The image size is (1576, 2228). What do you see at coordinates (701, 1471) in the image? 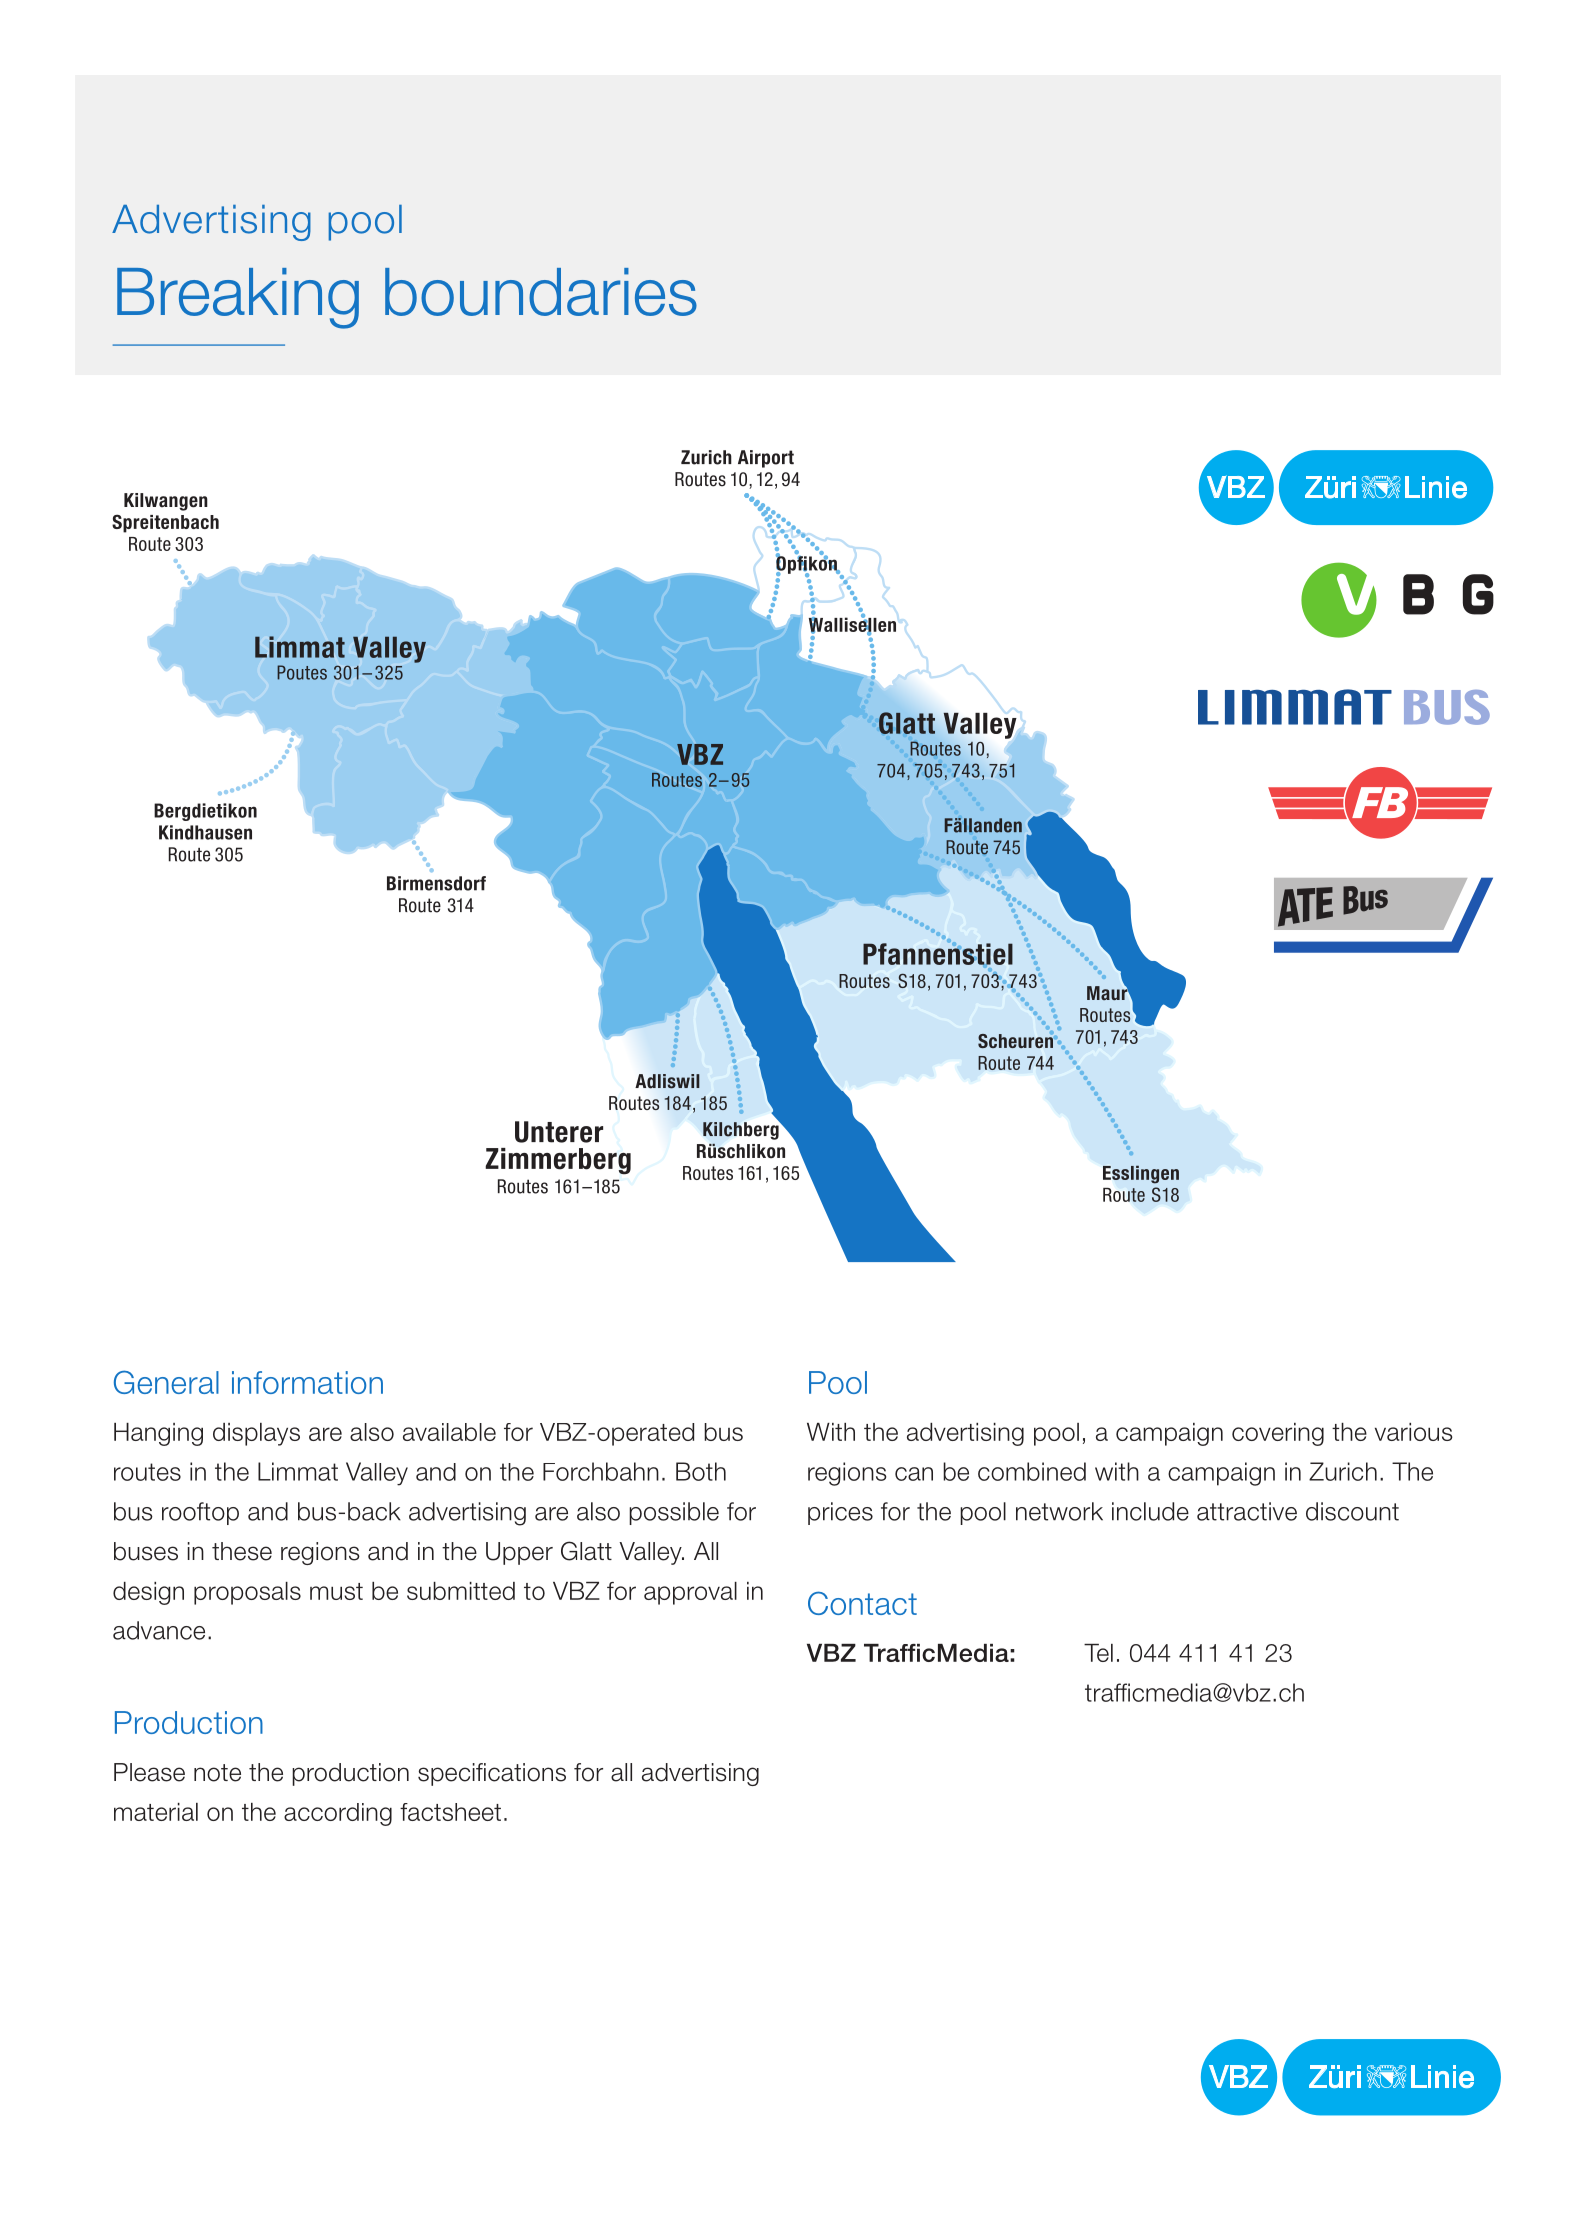
I see `Both` at bounding box center [701, 1471].
